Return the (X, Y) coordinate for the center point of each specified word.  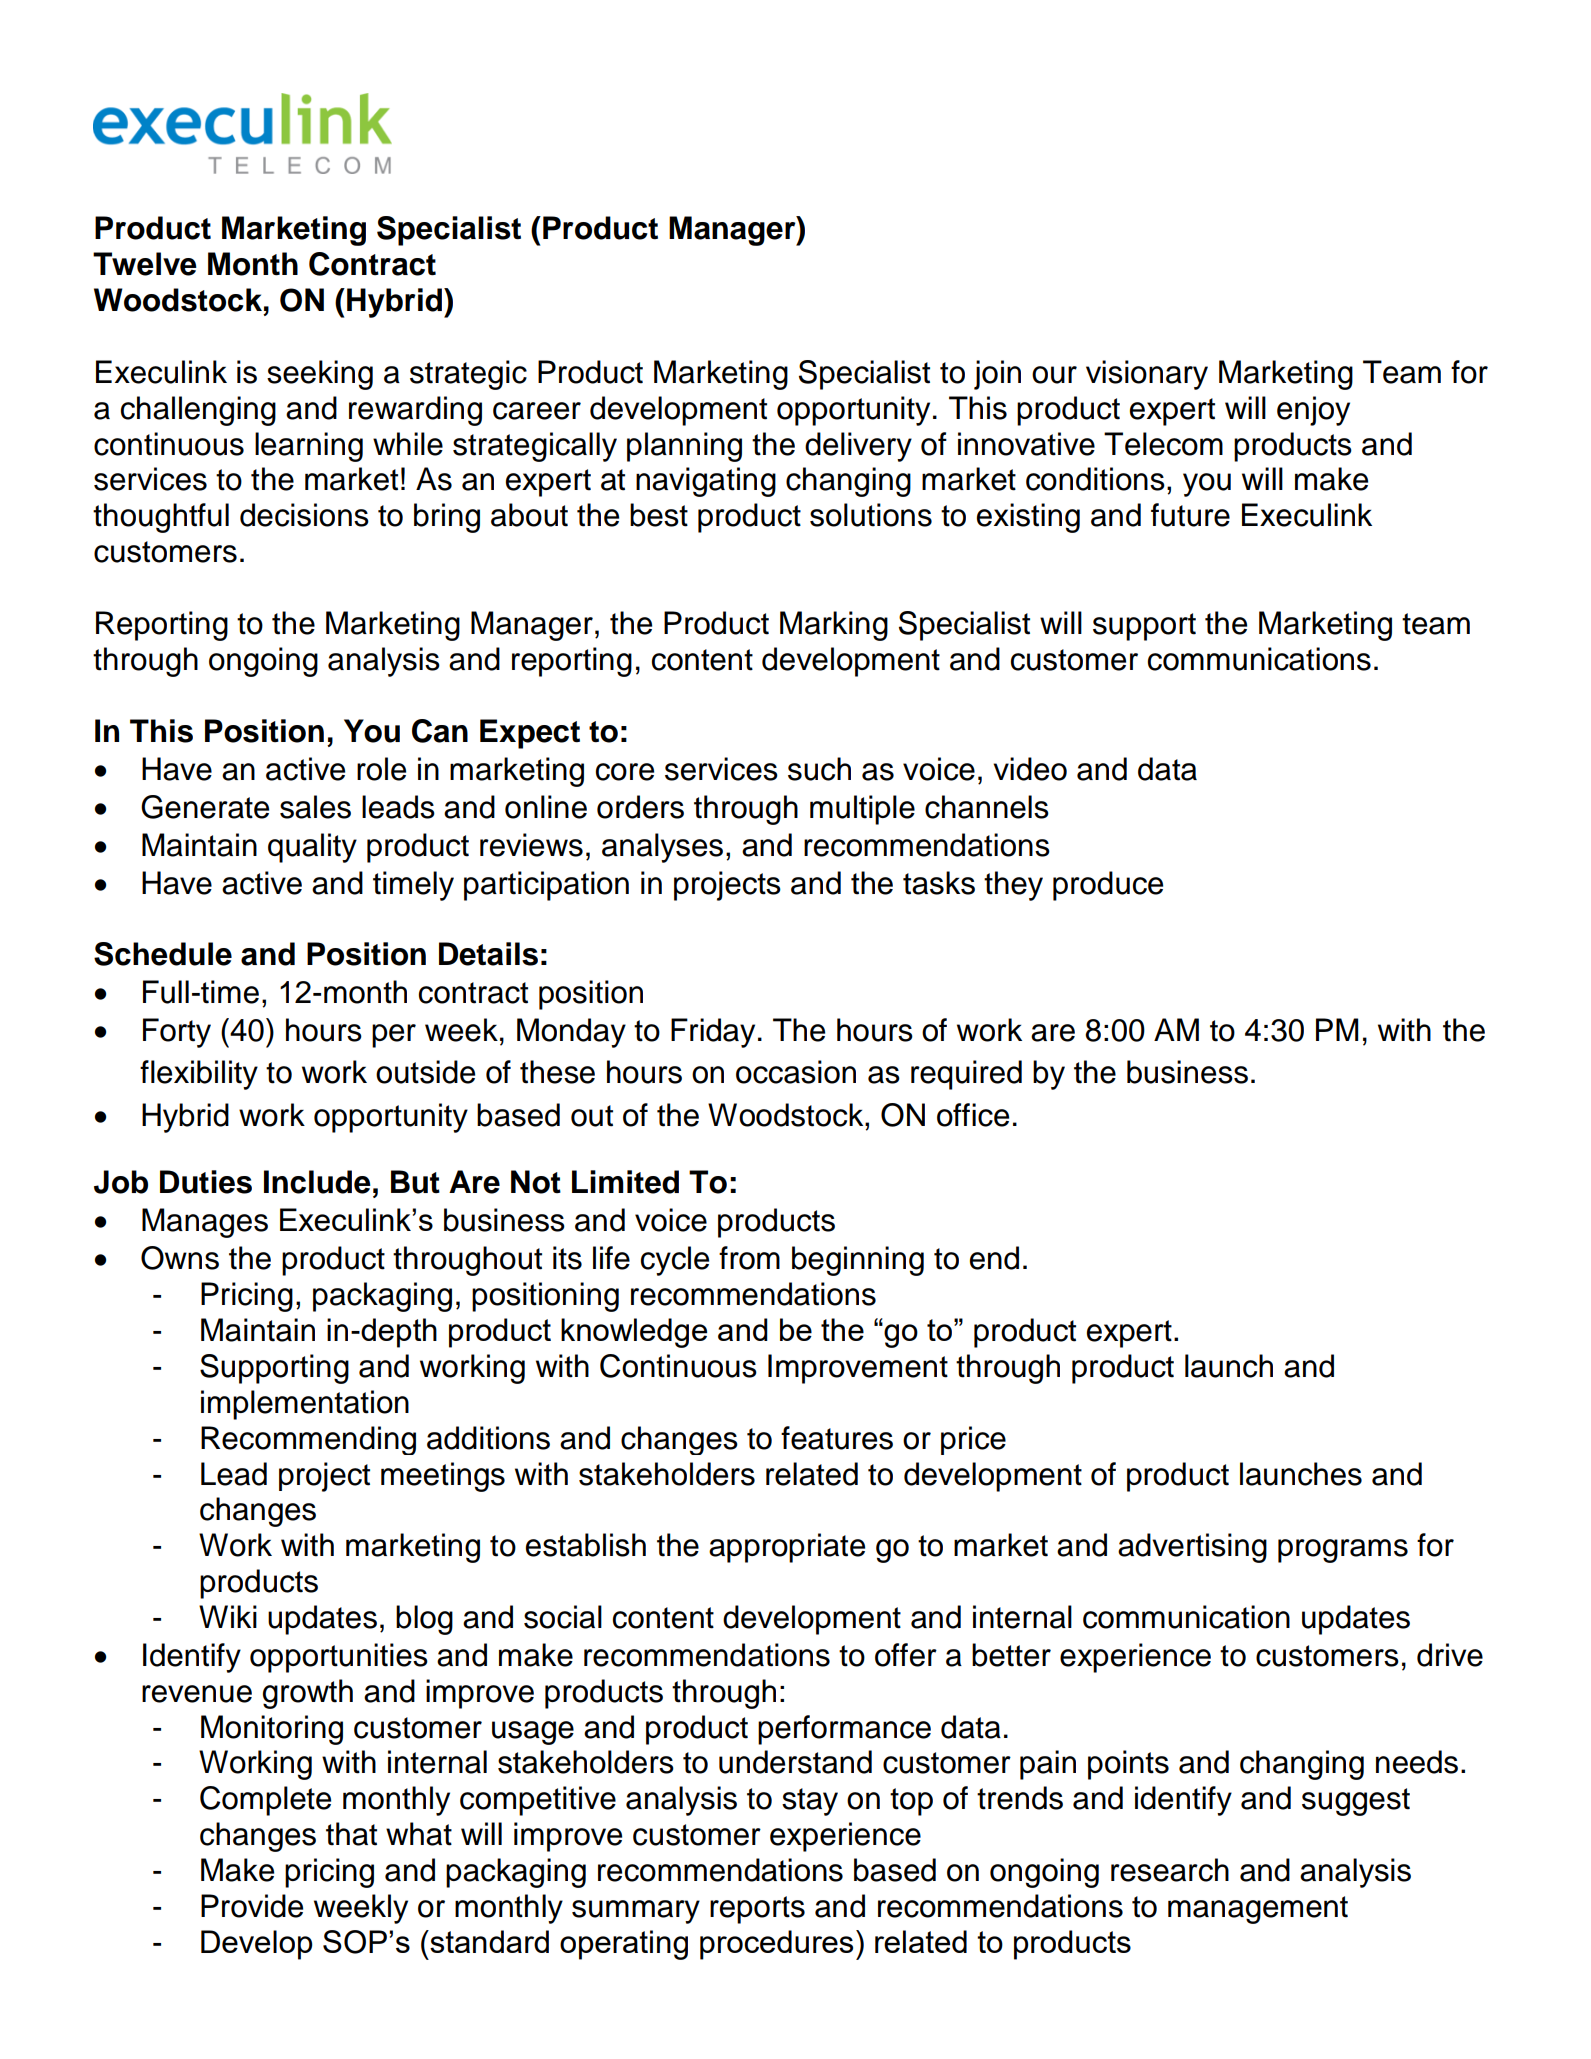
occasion (796, 1072)
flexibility (199, 1075)
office (973, 1115)
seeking (320, 375)
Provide (252, 1906)
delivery (858, 447)
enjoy (1313, 411)
